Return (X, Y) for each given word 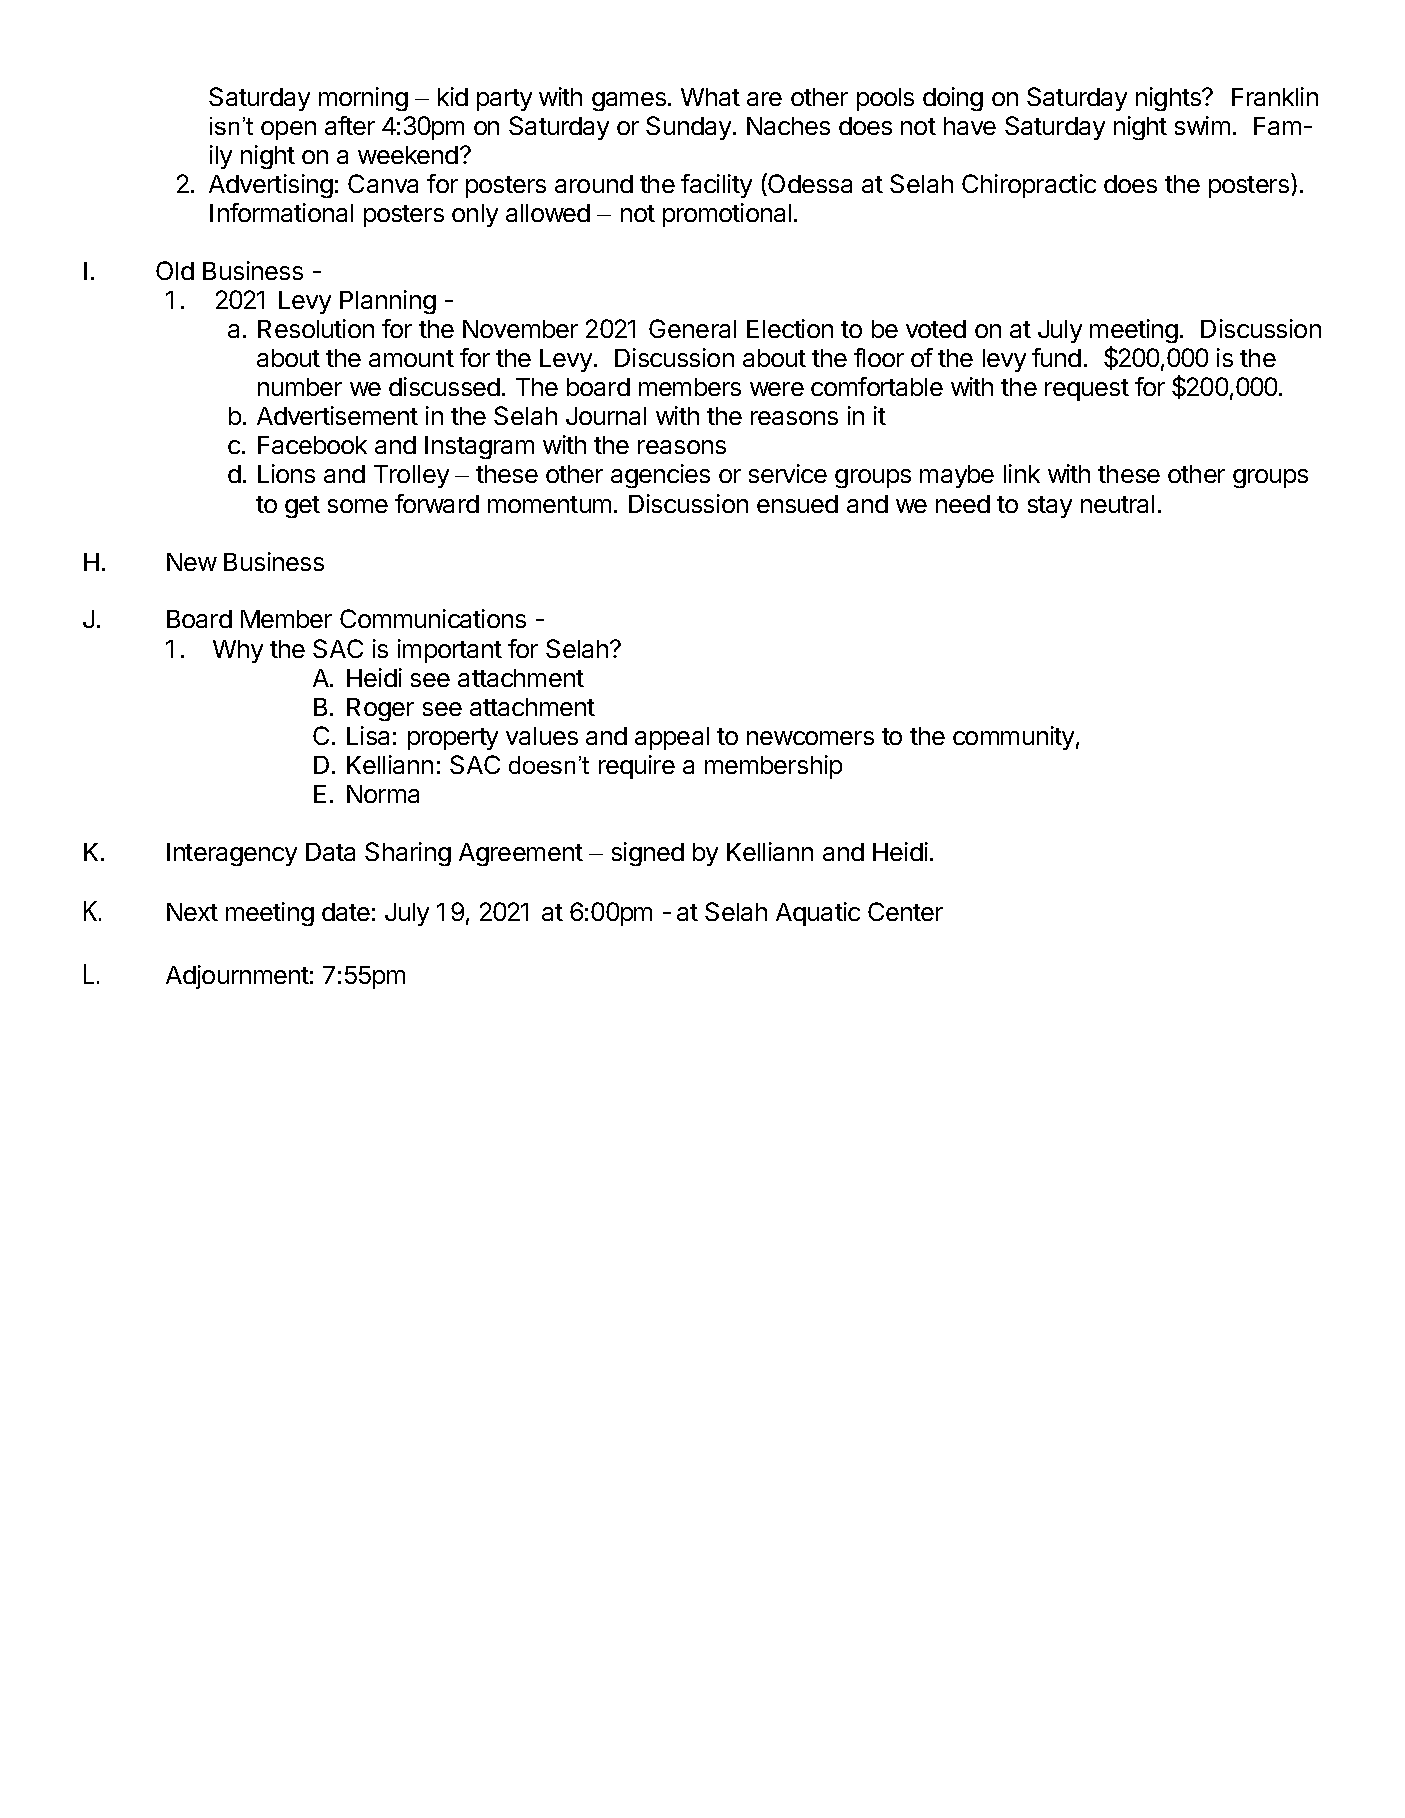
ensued (797, 504)
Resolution (316, 328)
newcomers (810, 738)
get (302, 507)
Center (905, 911)
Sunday (690, 128)
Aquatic (818, 914)
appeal (672, 738)
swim (1202, 125)
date (346, 912)
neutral (1117, 504)
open (288, 130)
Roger (380, 709)
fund (1056, 357)
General (692, 328)
